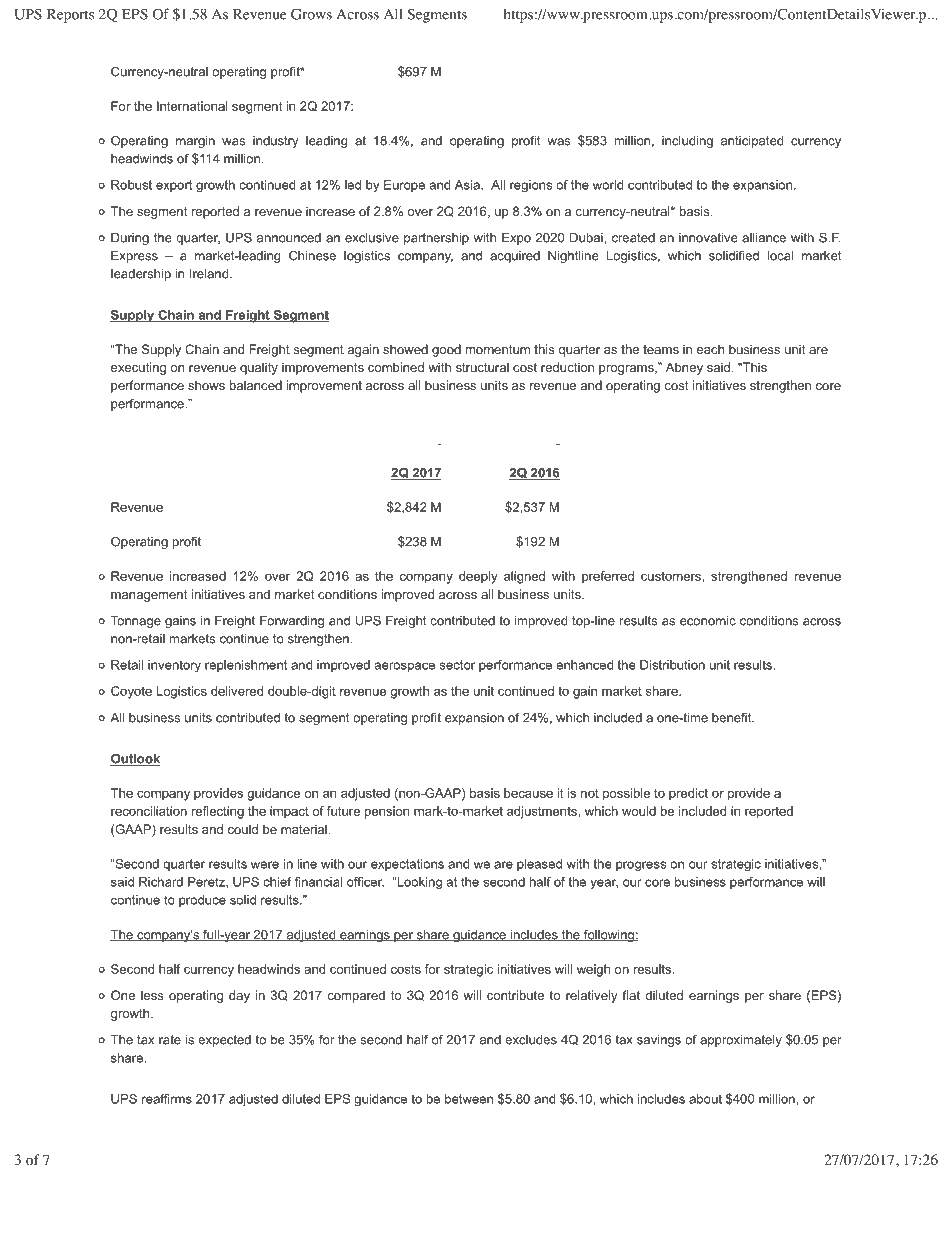 This screenshot has height=1233, width=952. Describe the element at coordinates (161, 882) in the screenshot. I see `Richard` at that location.
